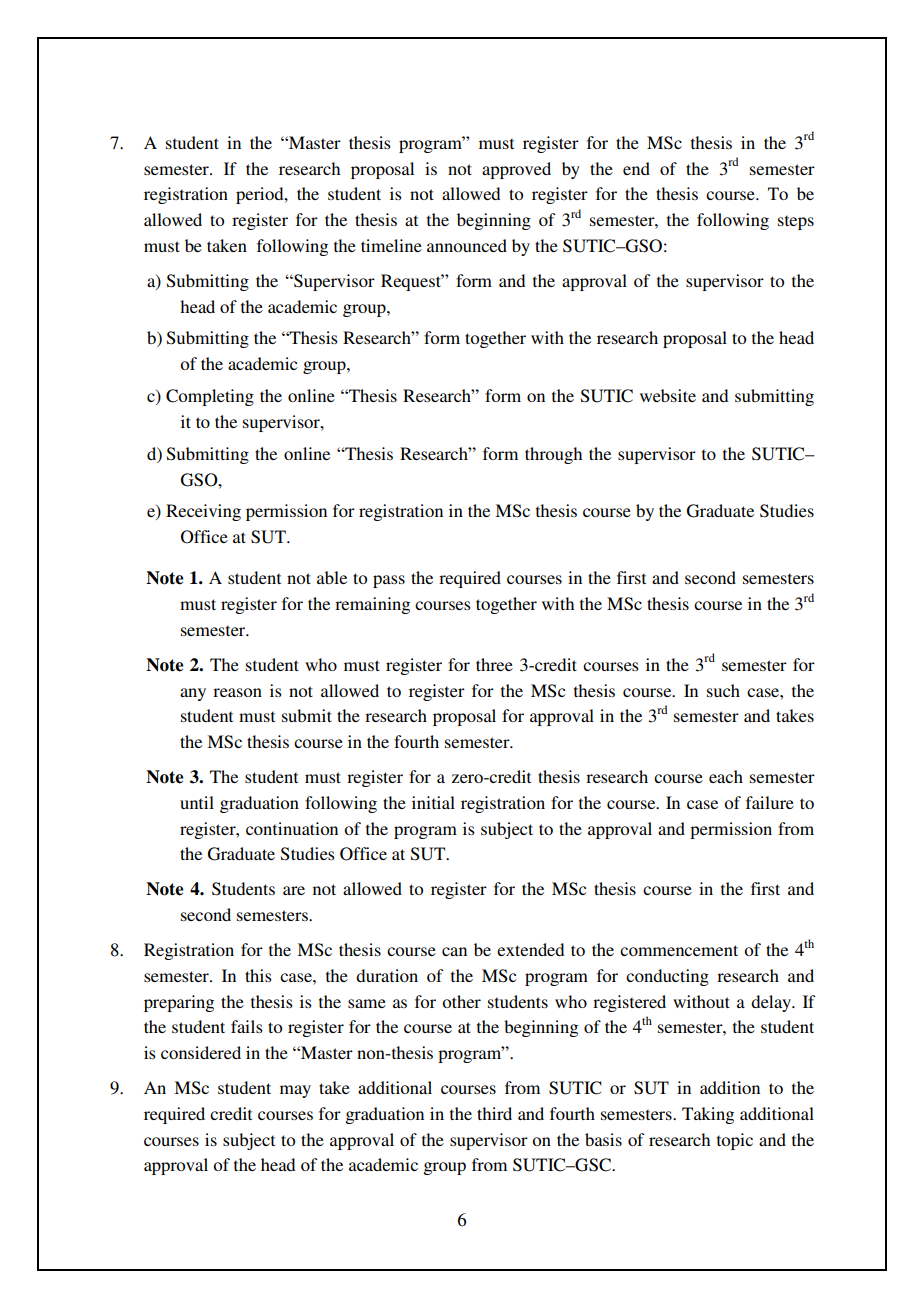 Image resolution: width=924 pixels, height=1308 pixels. I want to click on timeline, so click(391, 245).
